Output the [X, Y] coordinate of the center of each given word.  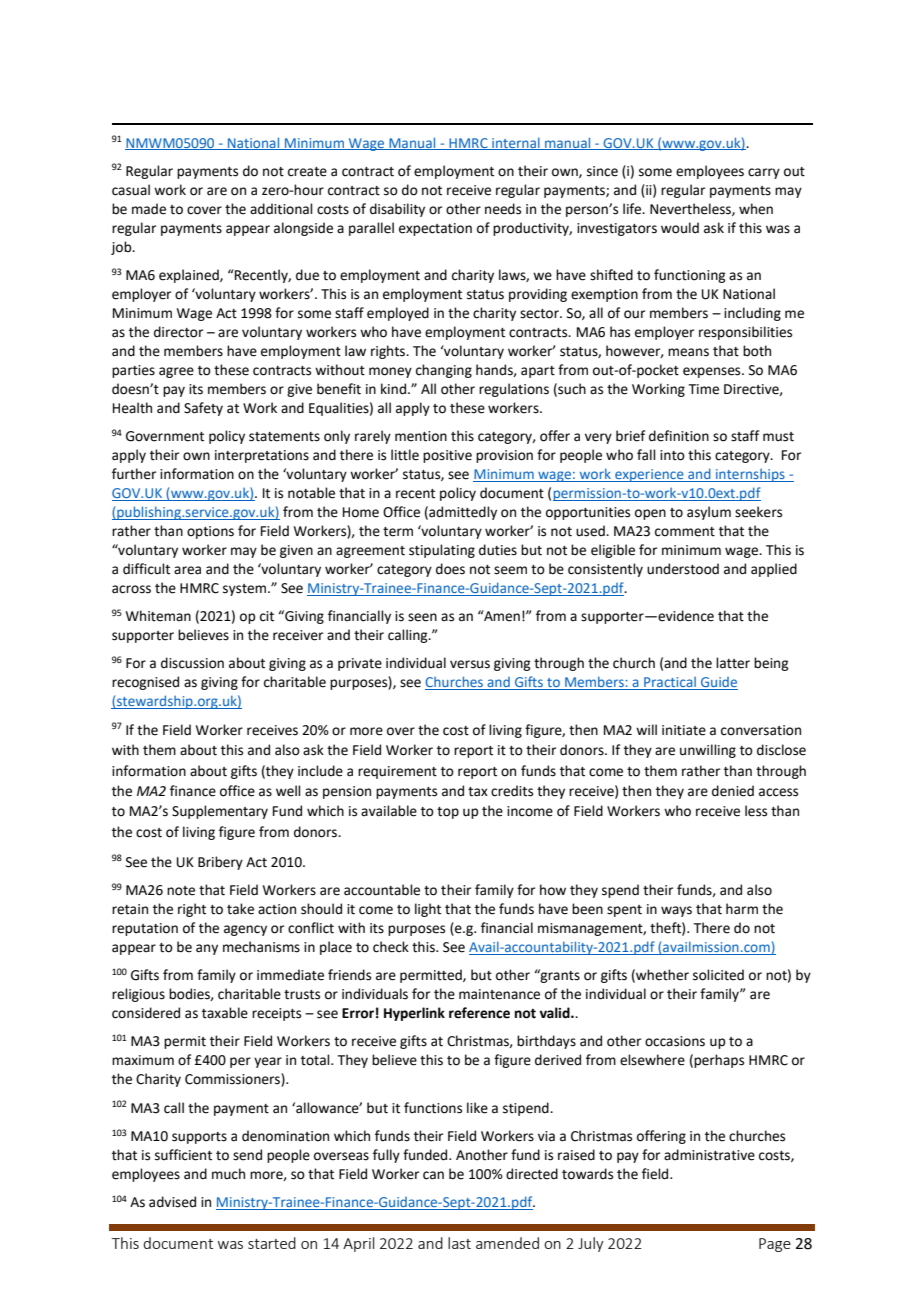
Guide [718, 683]
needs [503, 209]
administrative [709, 1155]
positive [447, 456]
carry [764, 173]
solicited [718, 975]
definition [679, 436]
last [459, 1243]
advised [172, 1202]
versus [470, 664]
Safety [203, 409]
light [428, 910]
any [207, 949]
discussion [192, 663]
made [149, 209]
